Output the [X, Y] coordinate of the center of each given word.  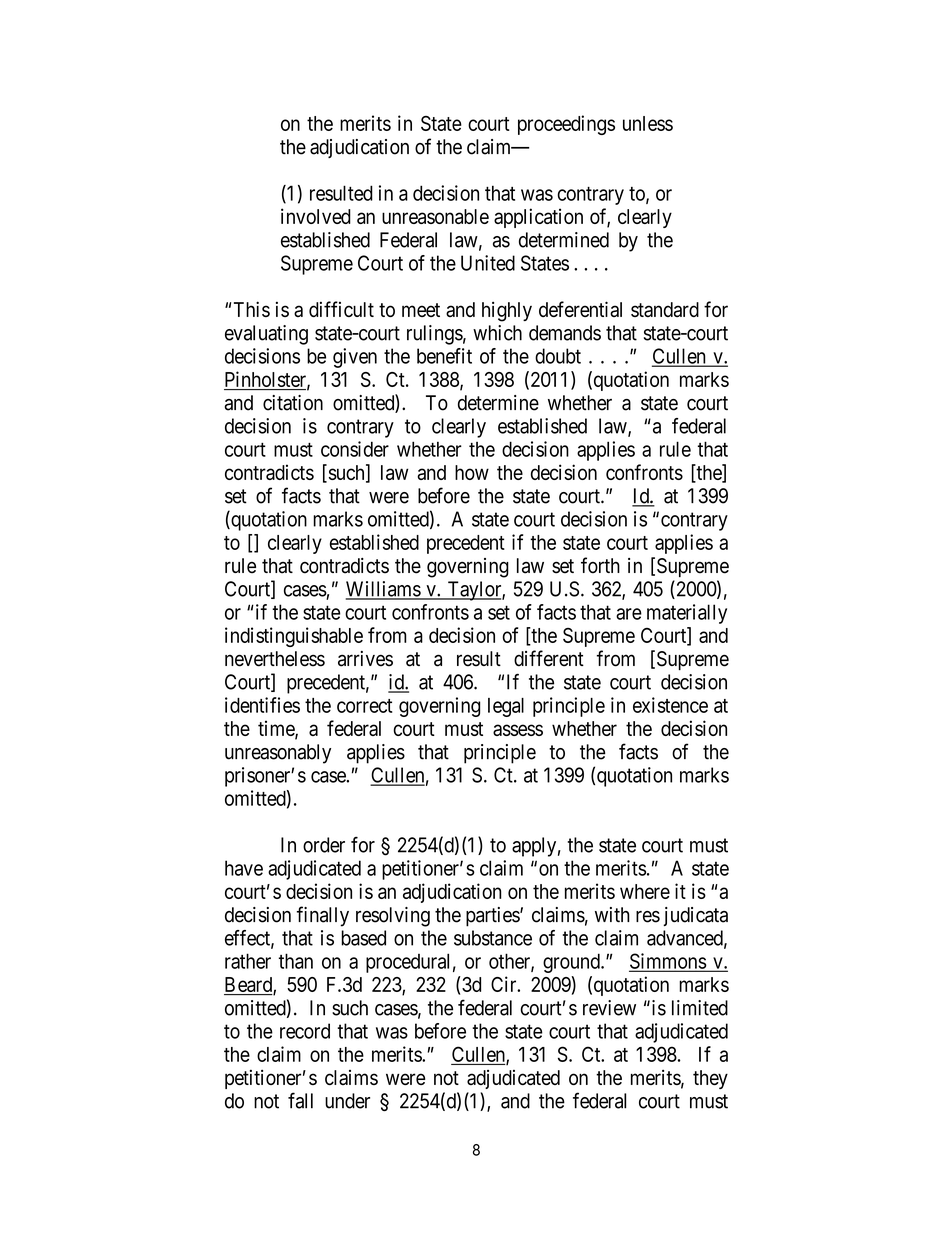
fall [300, 1100]
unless [648, 123]
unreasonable [435, 216]
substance [493, 938]
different [549, 658]
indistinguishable [294, 637]
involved [316, 216]
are [629, 614]
